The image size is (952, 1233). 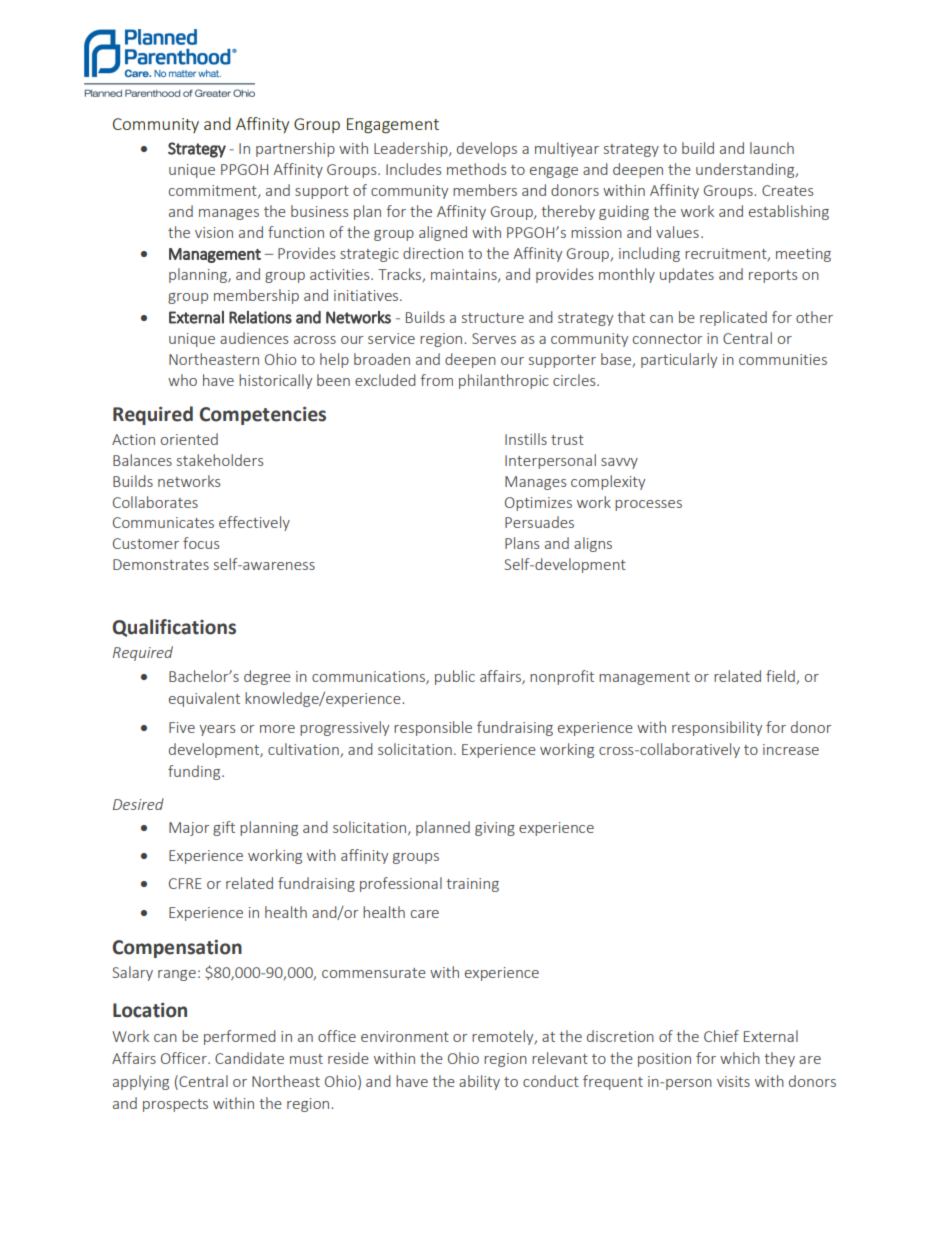 What do you see at coordinates (476, 169) in the page?
I see `methods` at bounding box center [476, 169].
